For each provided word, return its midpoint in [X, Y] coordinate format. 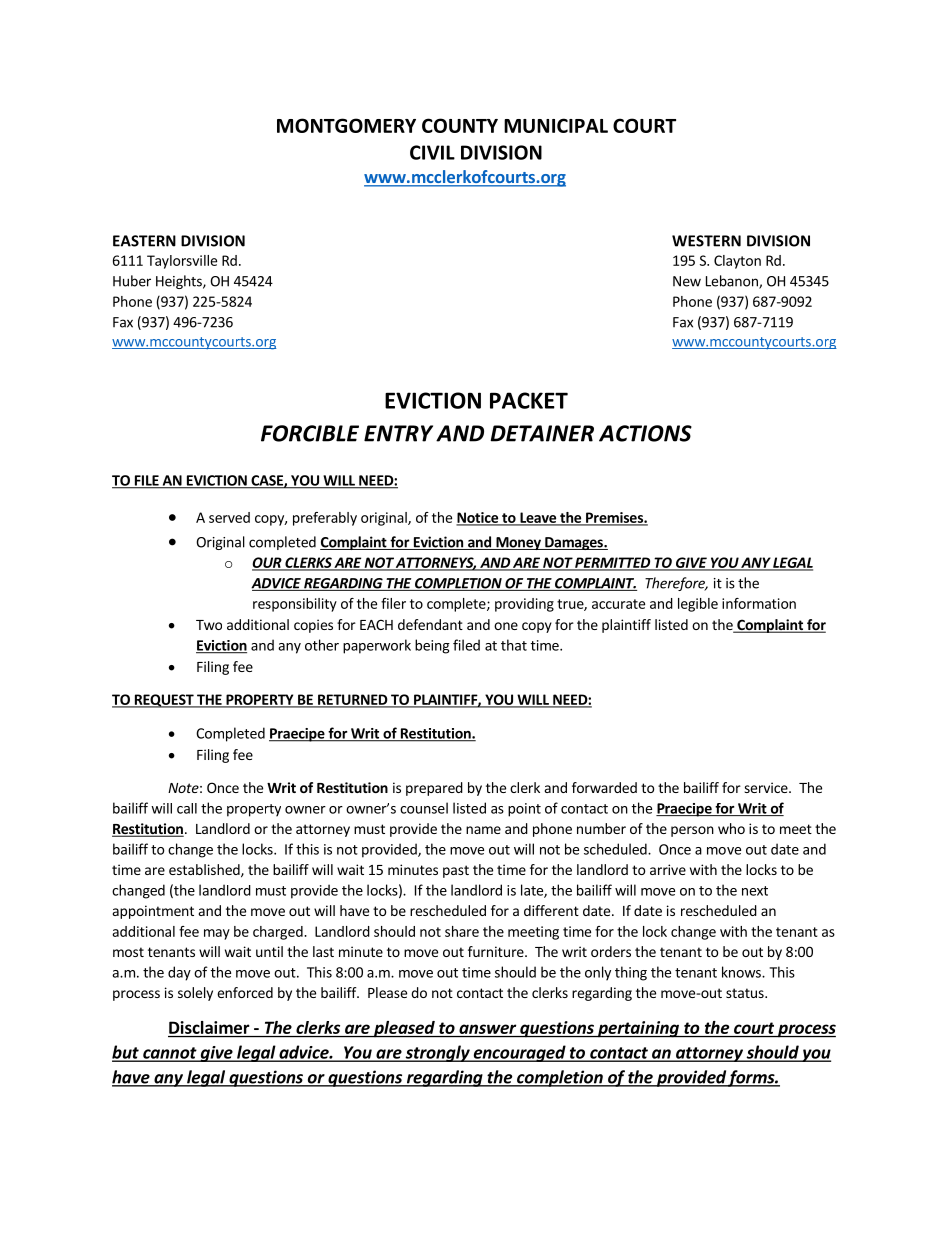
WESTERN [706, 241]
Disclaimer [209, 1027]
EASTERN [144, 241]
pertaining [638, 1029]
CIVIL [432, 152]
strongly [437, 1053]
